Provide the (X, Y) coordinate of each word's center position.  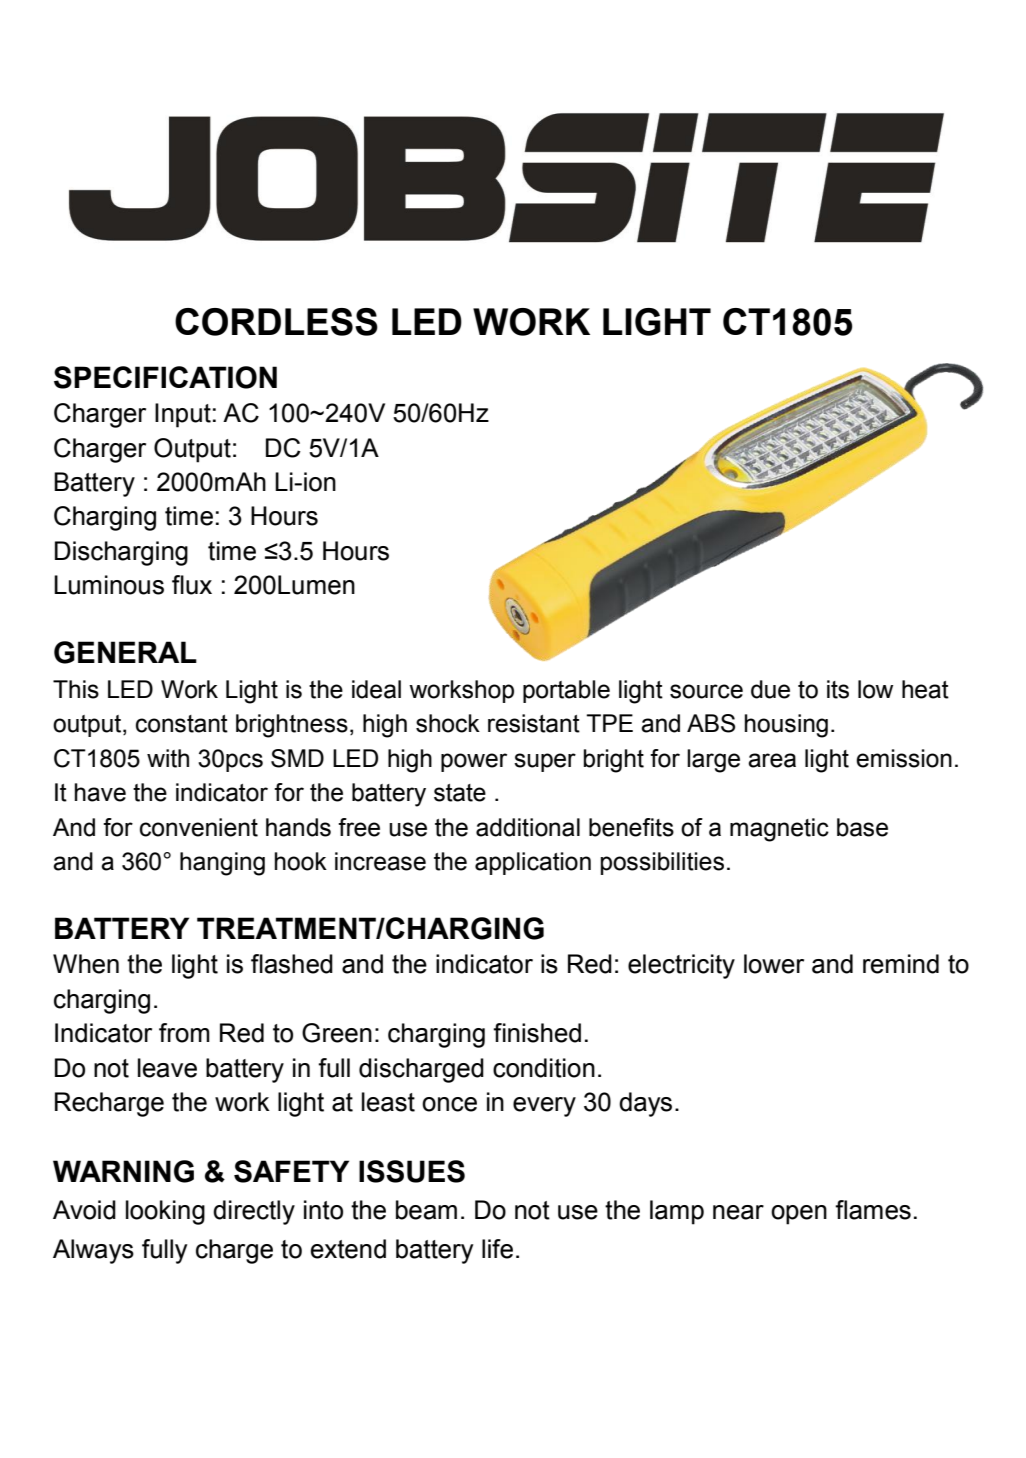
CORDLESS (276, 322)
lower (774, 964)
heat (925, 689)
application (533, 863)
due (770, 689)
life (497, 1249)
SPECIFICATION (165, 377)
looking (165, 1212)
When (86, 964)
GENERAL (125, 652)
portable (566, 691)
